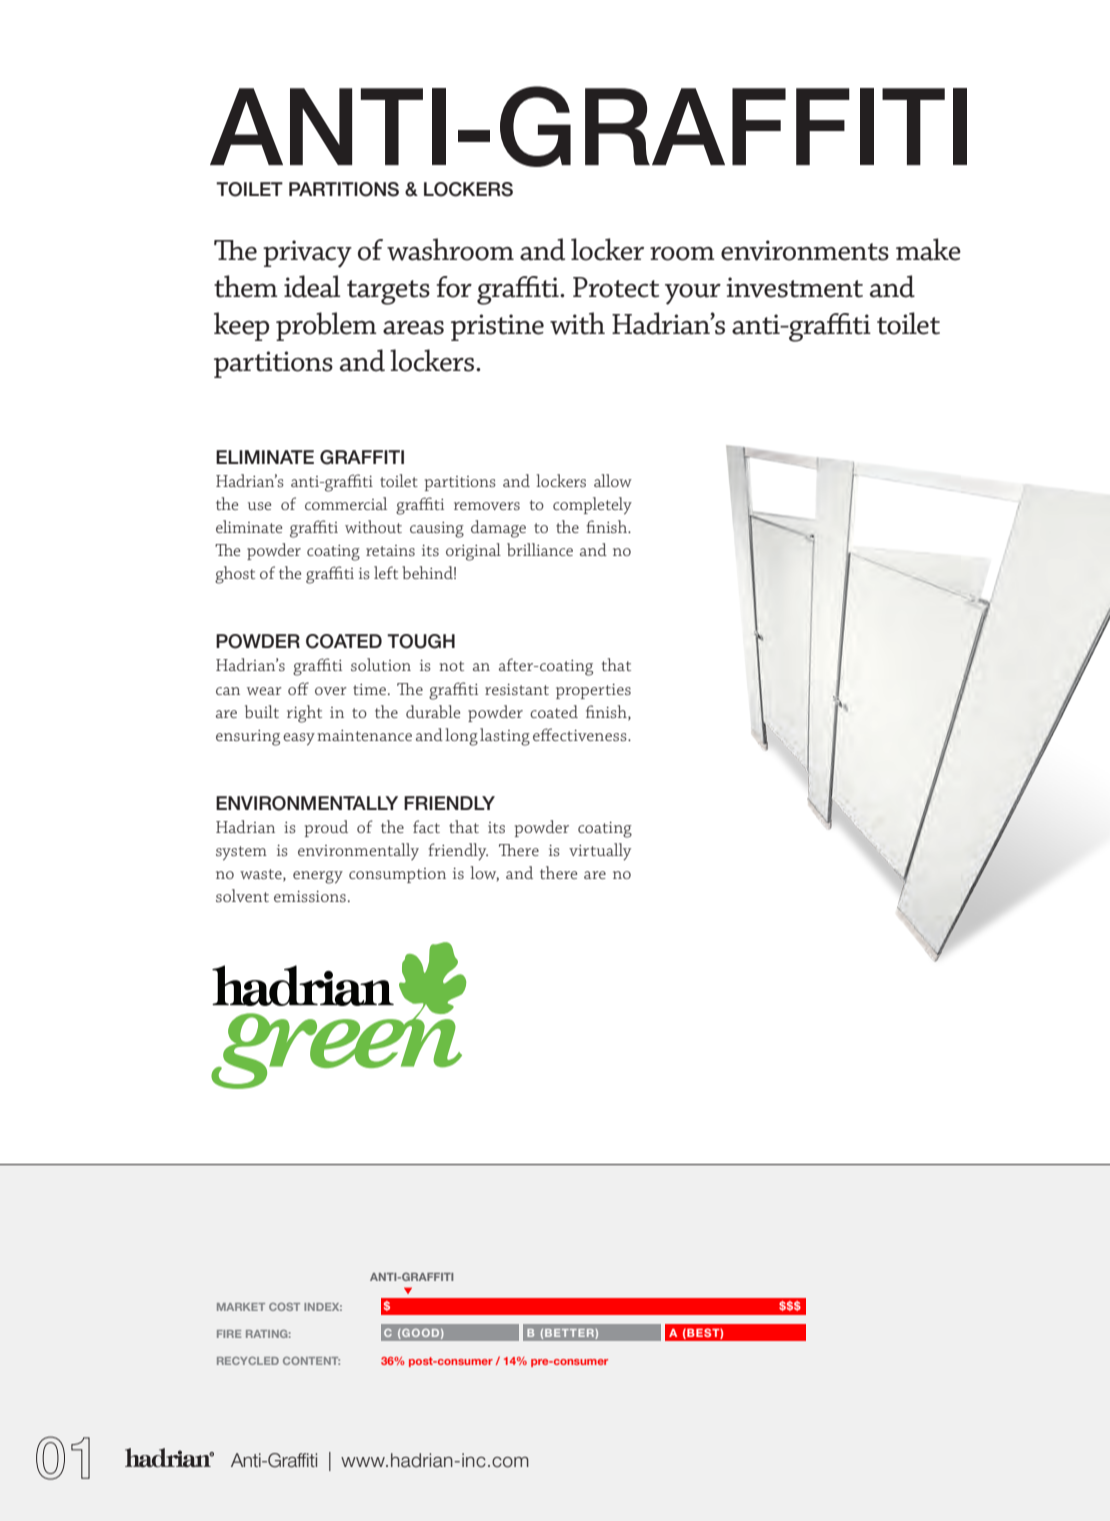  Describe the element at coordinates (312, 286) in the screenshot. I see `ideal` at that location.
